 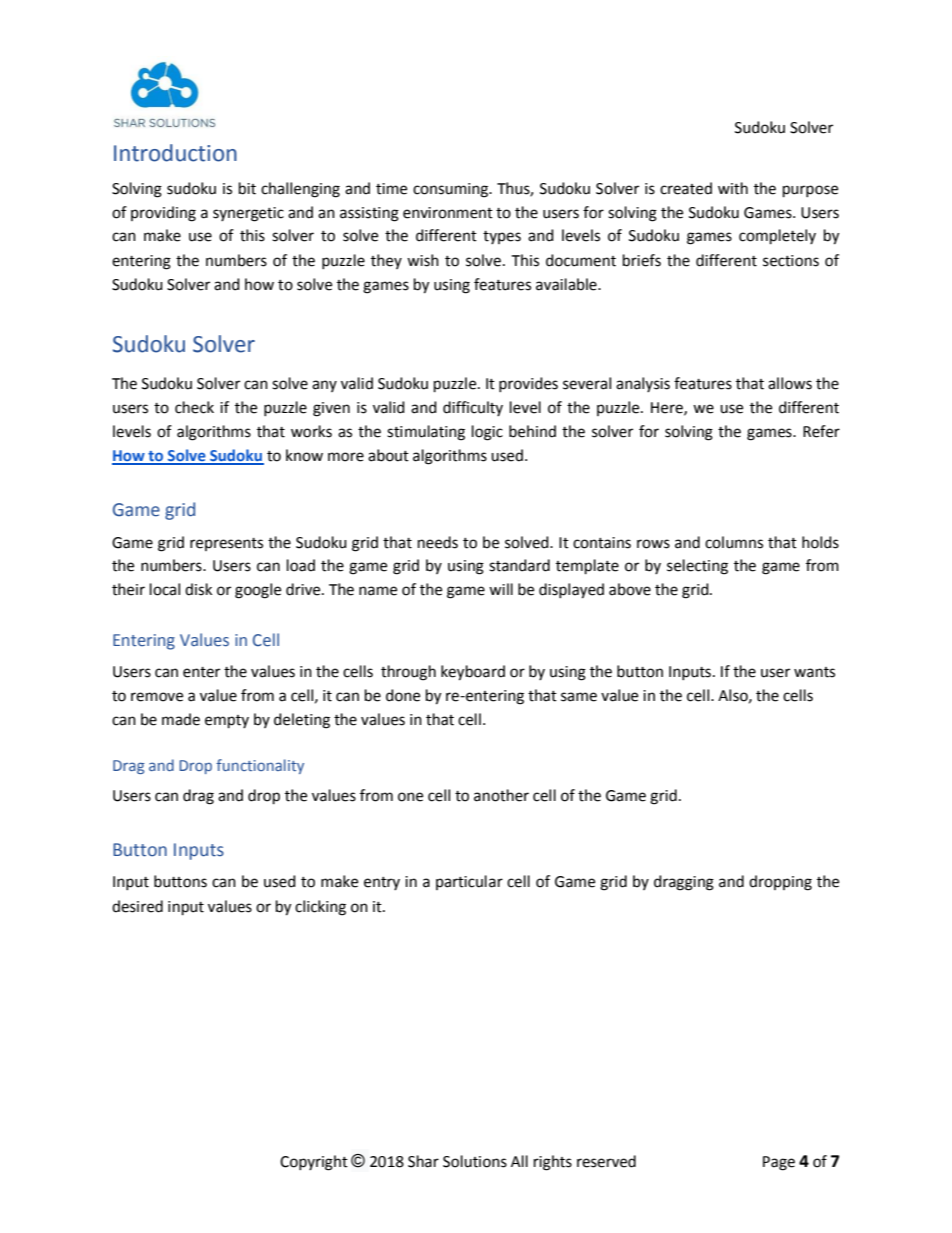 I want to click on Solutions, so click(x=475, y=1161).
